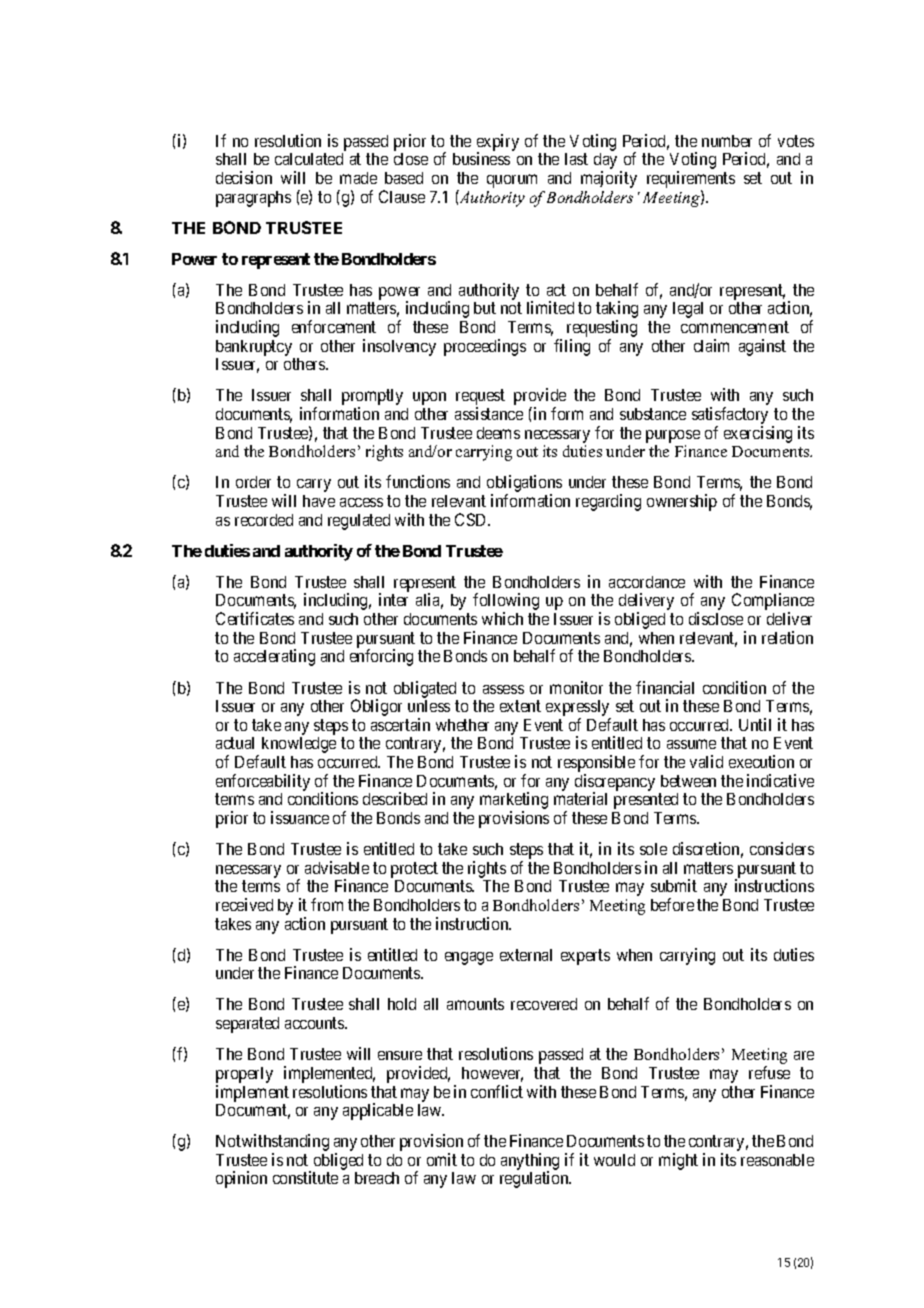  I want to click on reasonable, so click(777, 1160).
